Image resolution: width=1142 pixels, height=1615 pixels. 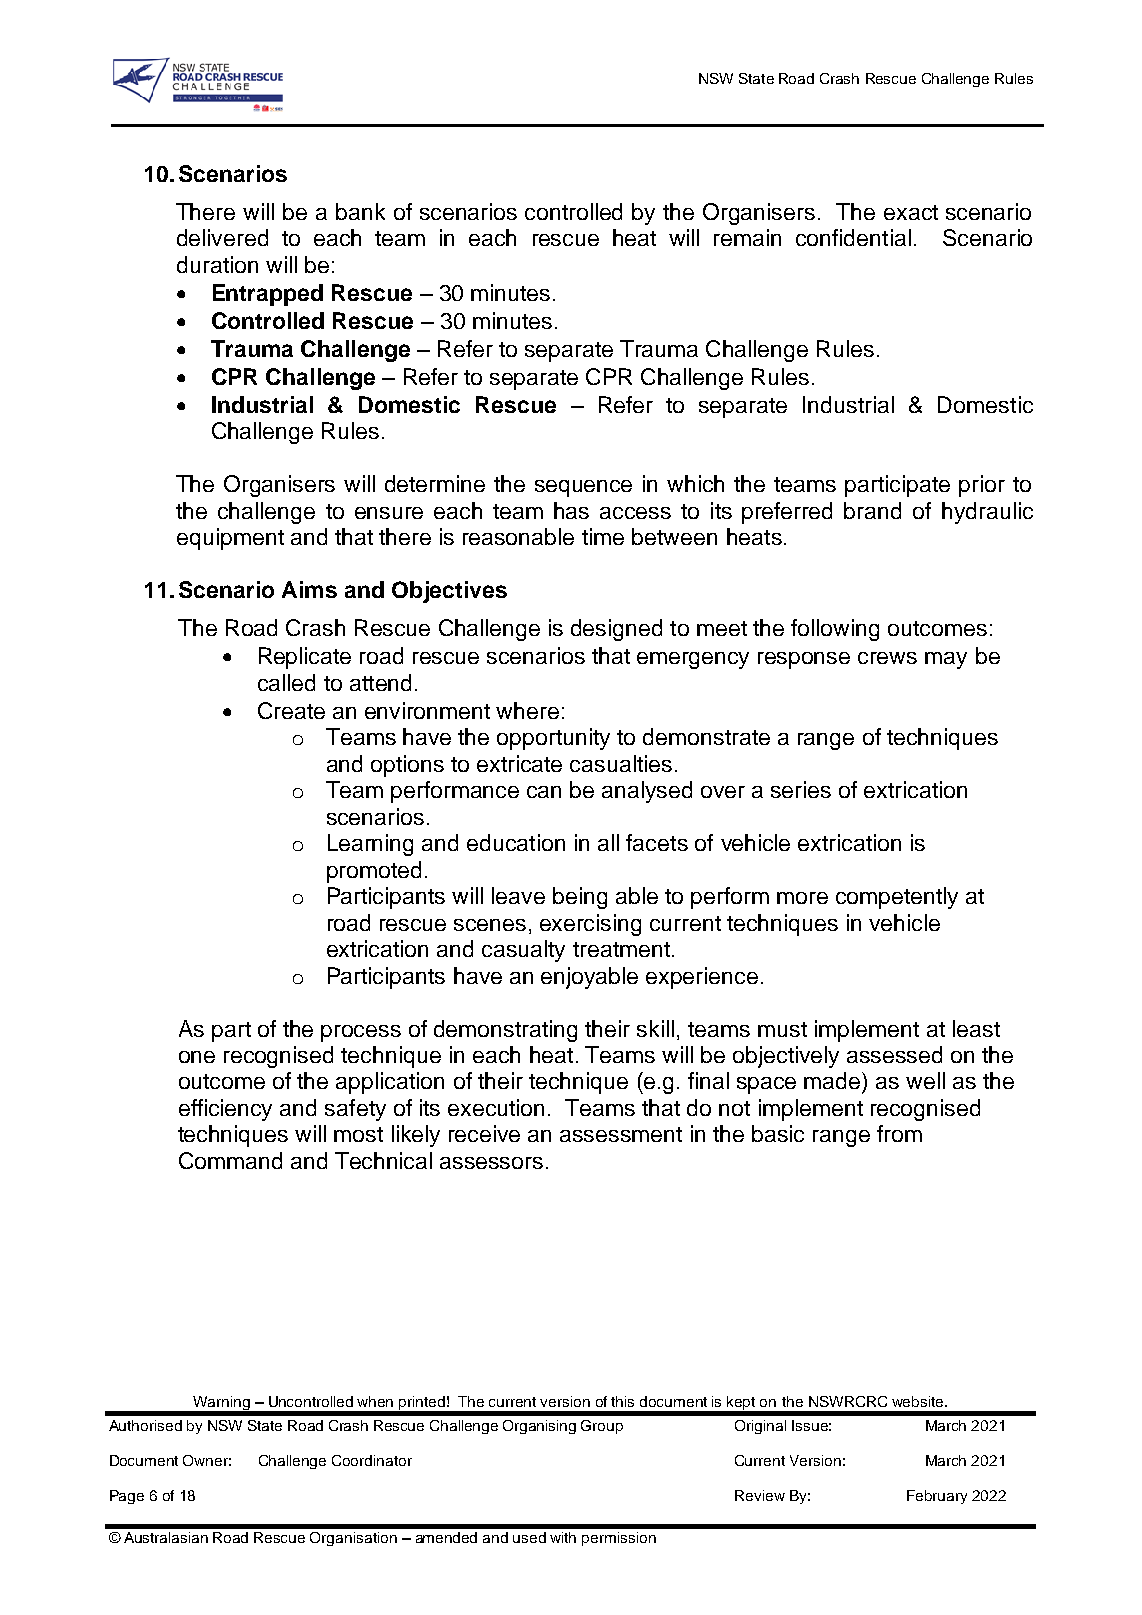 What do you see at coordinates (145, 1425) in the page?
I see `Authorised` at bounding box center [145, 1425].
